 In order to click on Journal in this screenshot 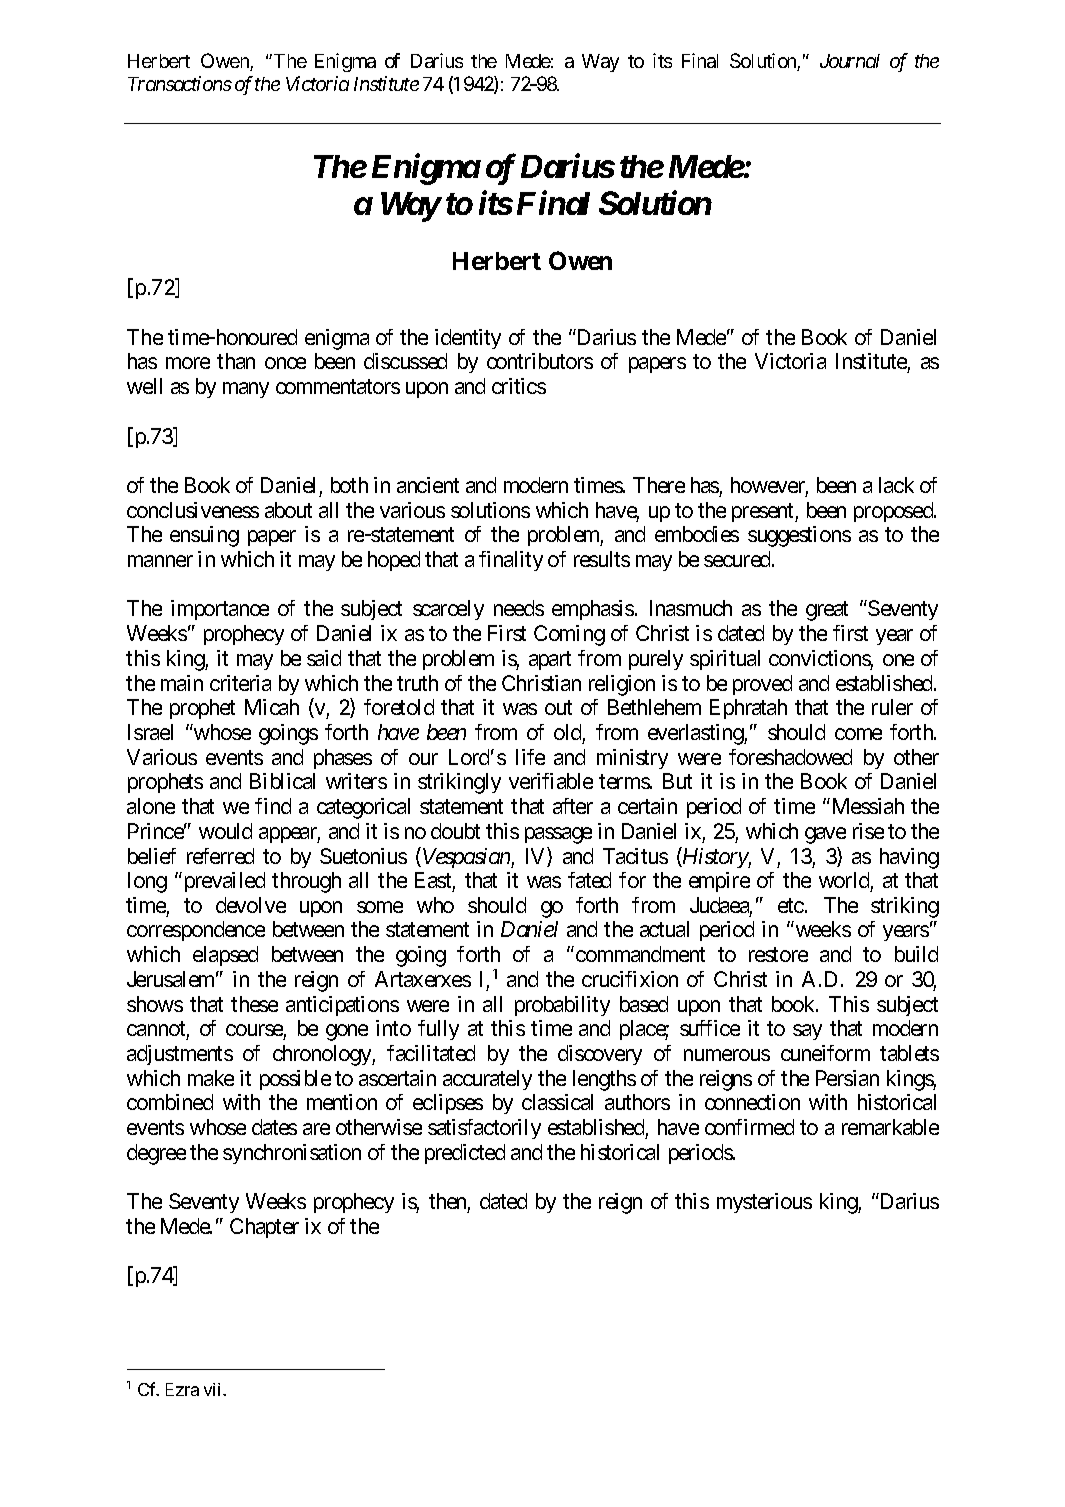, I will do `click(850, 61)`.
